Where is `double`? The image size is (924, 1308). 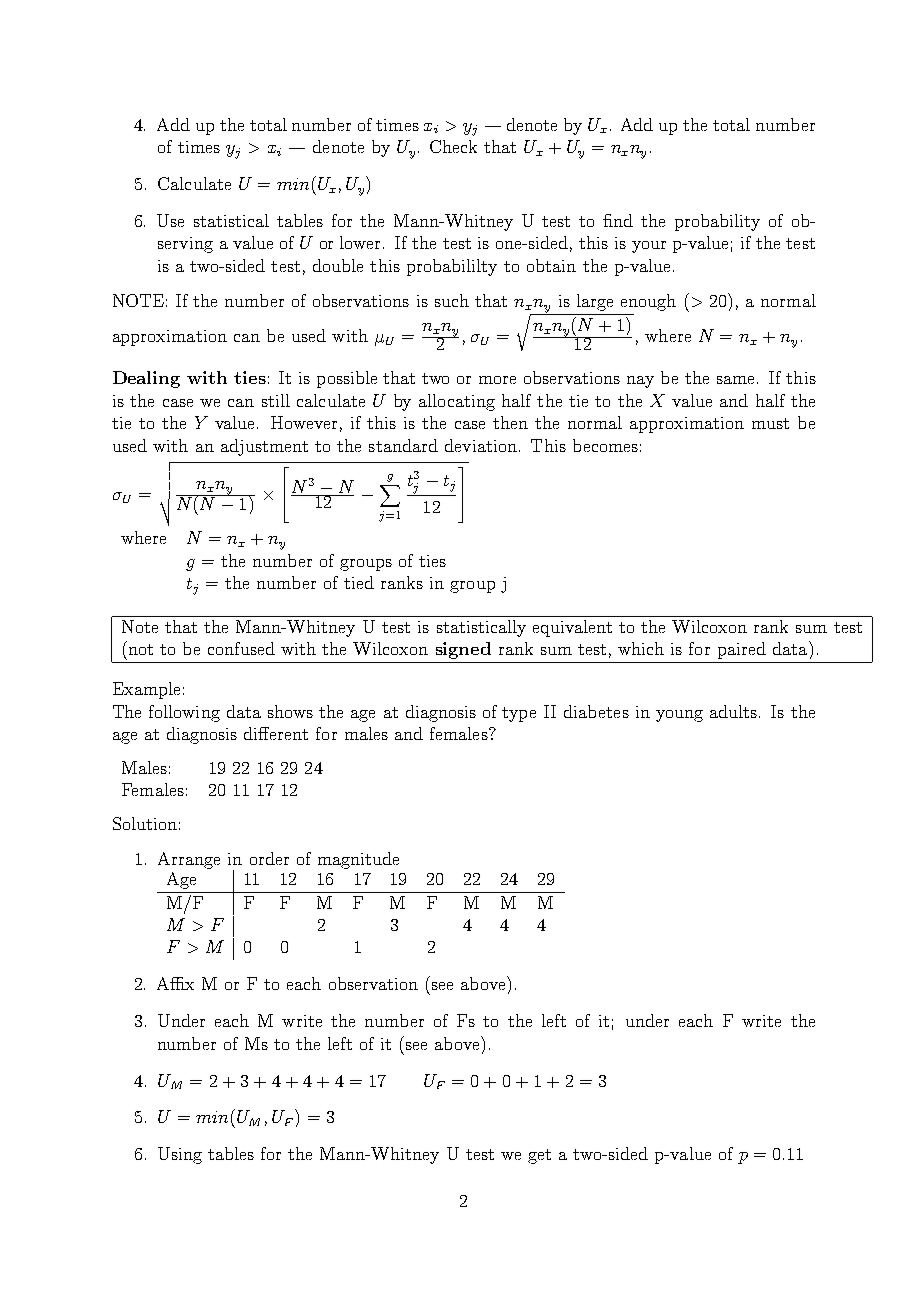 double is located at coordinates (338, 265).
